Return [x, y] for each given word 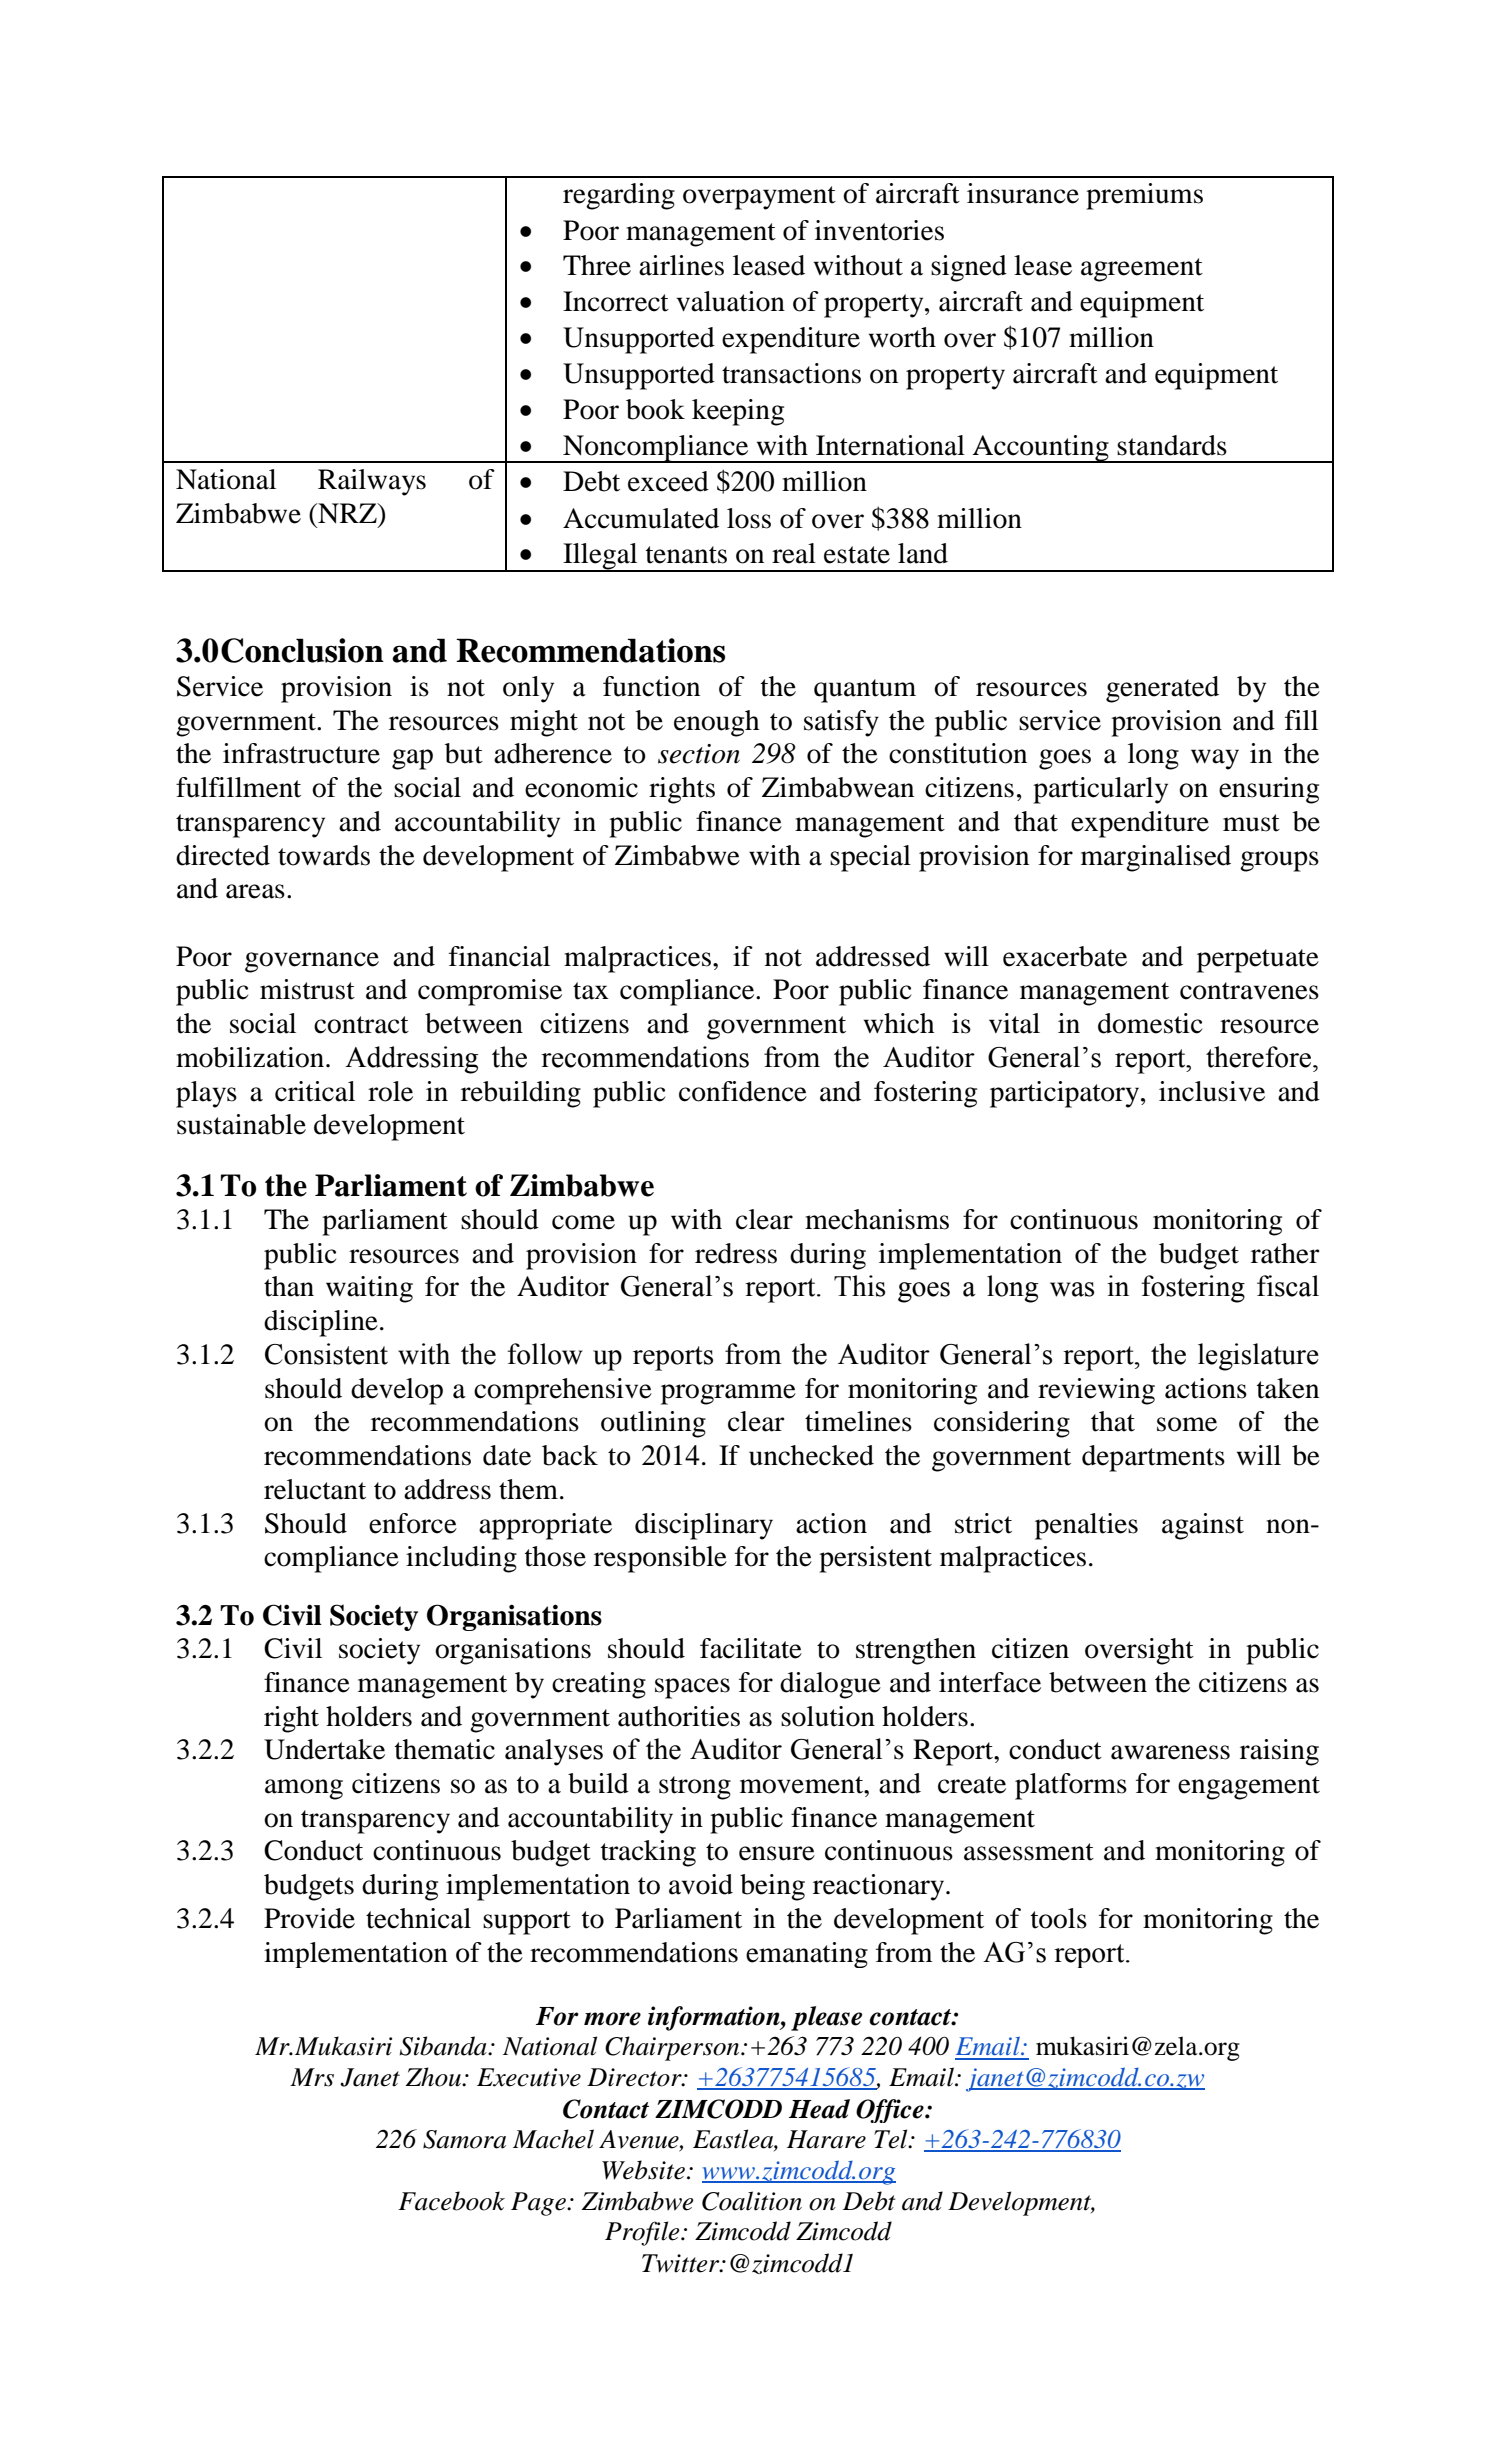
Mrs [312, 2077]
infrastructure [301, 753]
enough [716, 723]
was [1072, 1289]
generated [1162, 689]
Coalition [752, 2201]
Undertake [324, 1749]
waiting [369, 1289]
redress [736, 1253]
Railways [372, 482]
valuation [730, 301]
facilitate [751, 1648]
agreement [1142, 270]
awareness [1170, 1752]
